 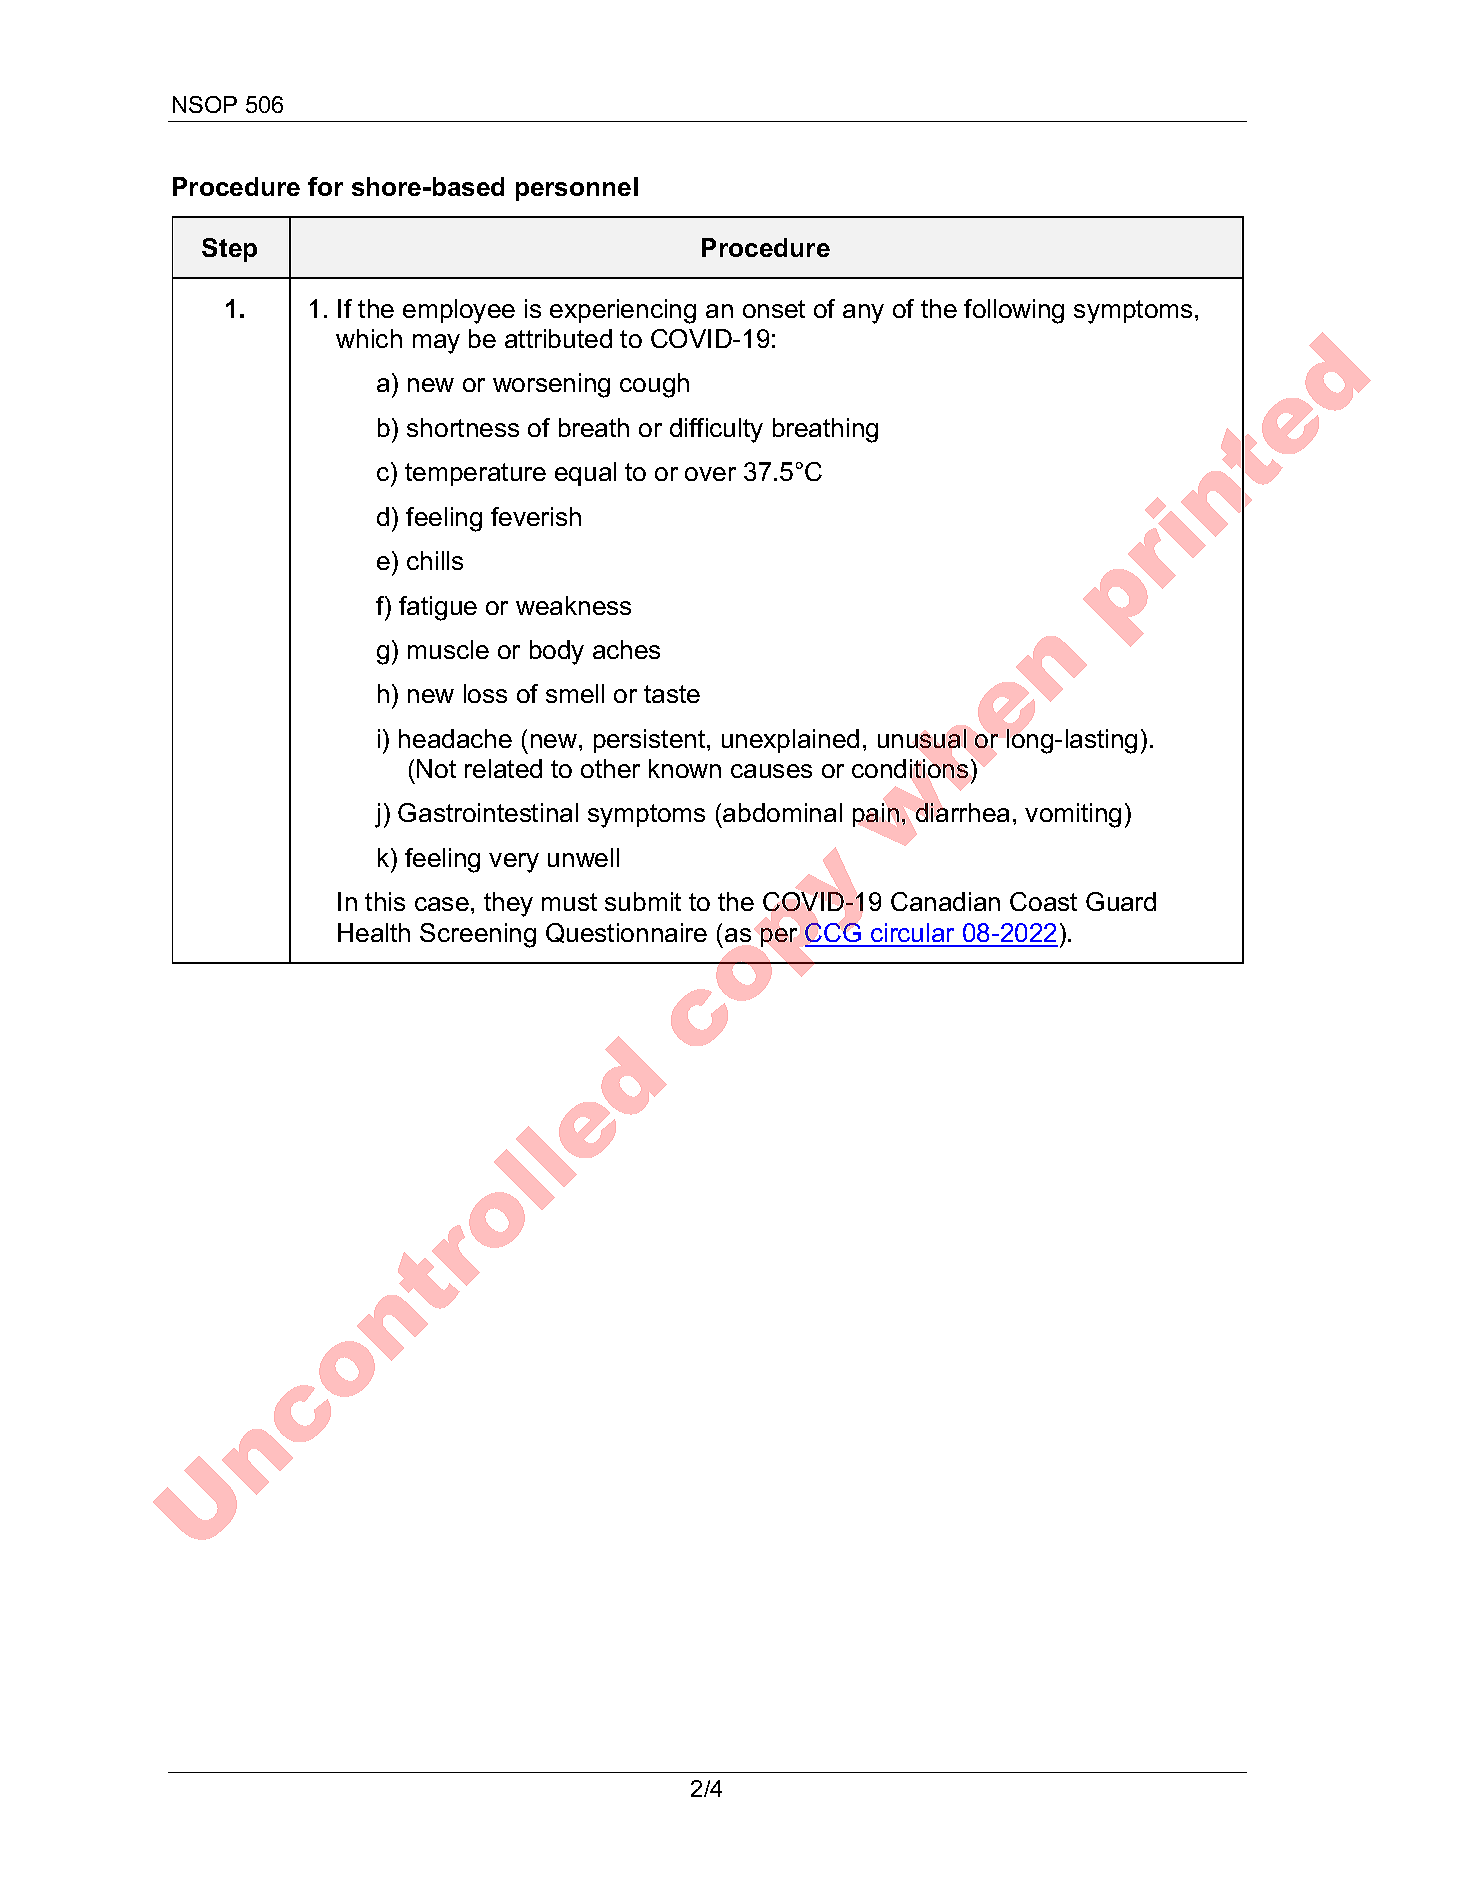 I want to click on personnel, so click(x=577, y=189).
